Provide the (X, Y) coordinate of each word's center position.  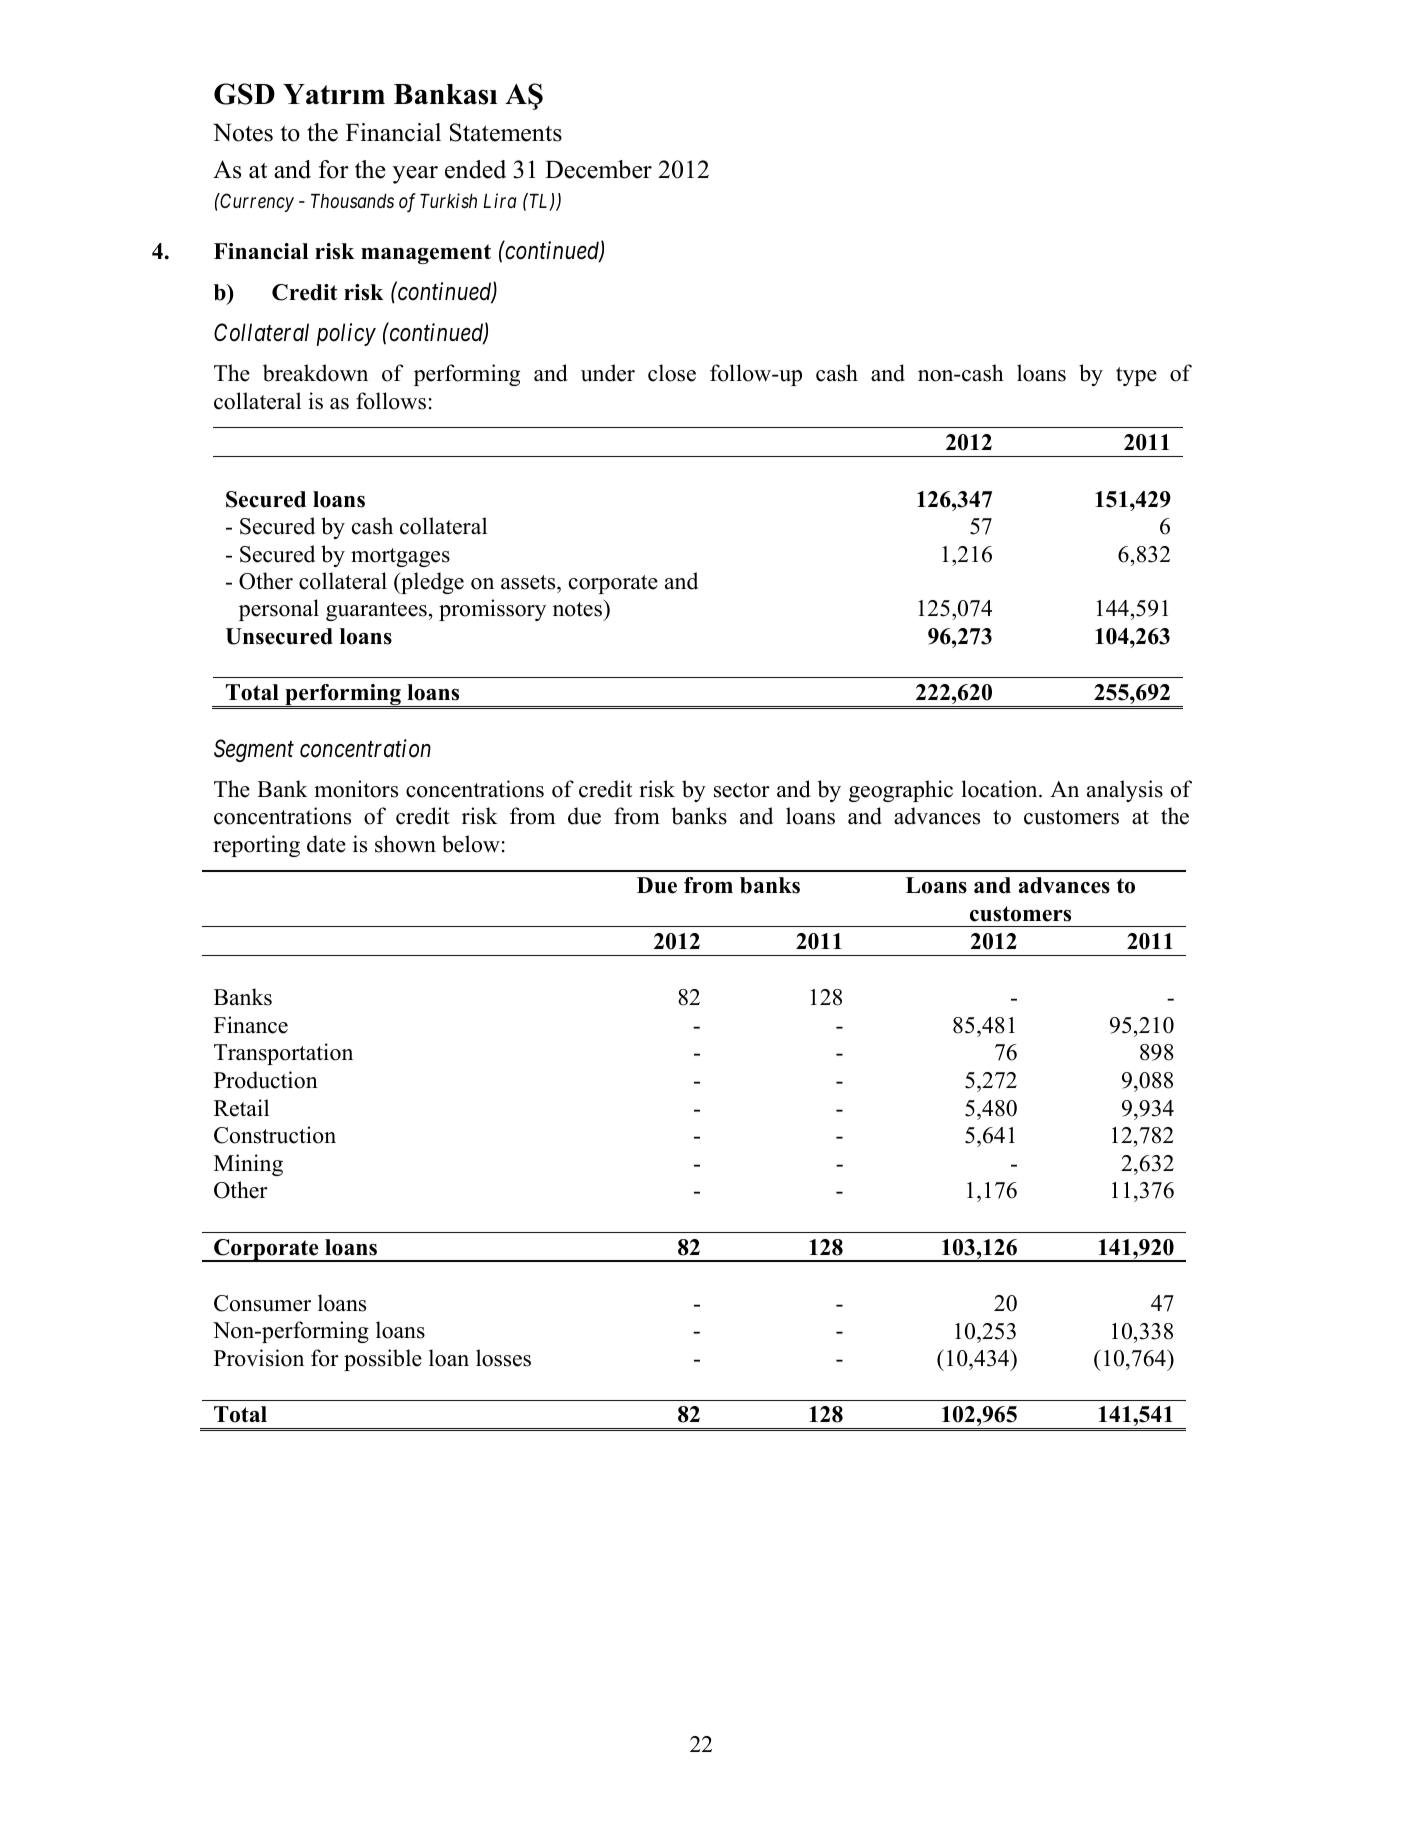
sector (742, 790)
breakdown (315, 373)
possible (383, 1360)
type (1136, 376)
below (471, 844)
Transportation (283, 1054)
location (1001, 789)
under (608, 373)
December (598, 169)
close (672, 373)
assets (529, 582)
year (415, 175)
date (326, 844)
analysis (1125, 791)
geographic (901, 791)
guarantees (376, 611)
